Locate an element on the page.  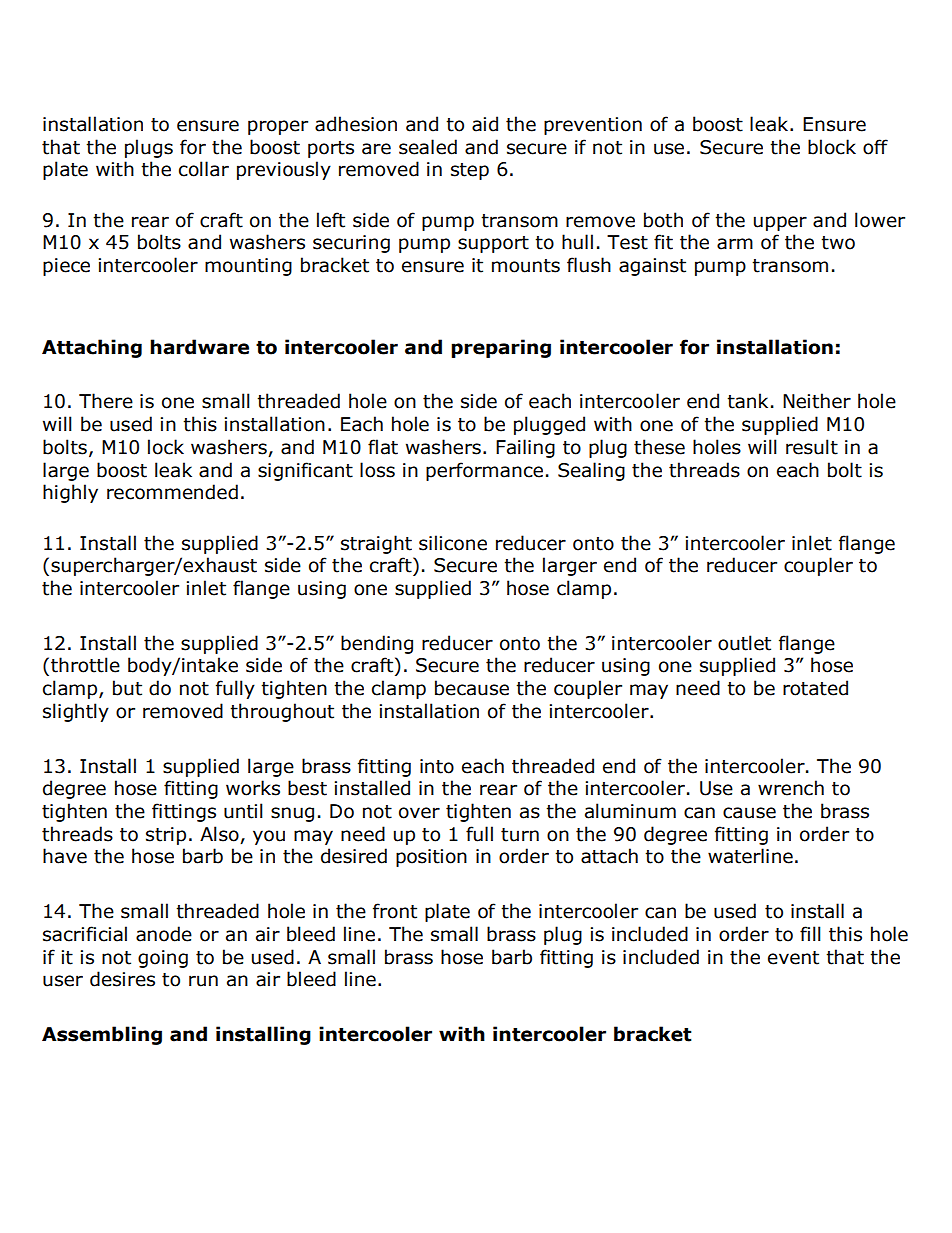
collar is located at coordinates (204, 169).
